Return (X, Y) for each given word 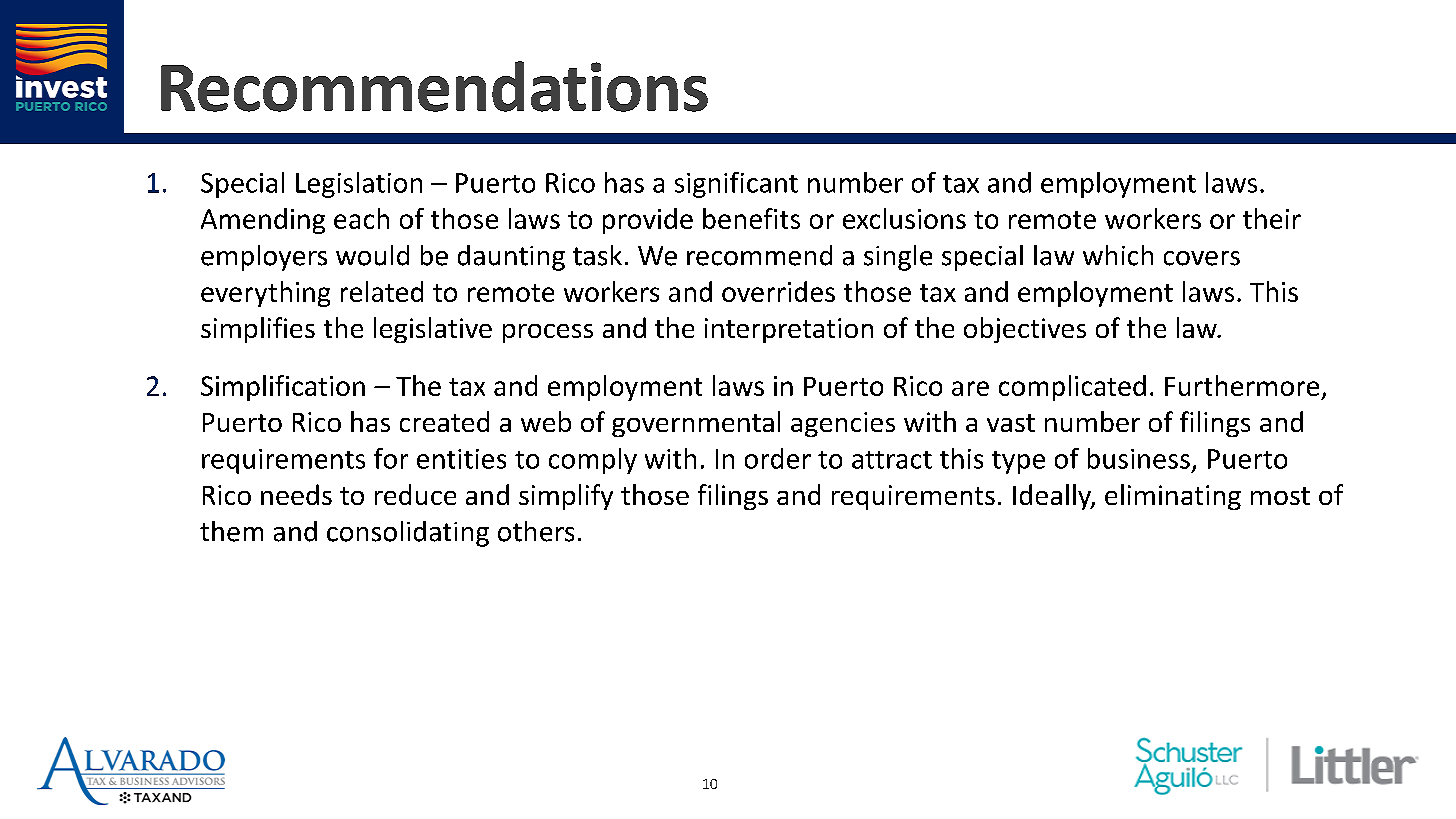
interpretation (789, 330)
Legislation (359, 185)
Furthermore (1242, 385)
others (536, 531)
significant (736, 185)
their (1272, 218)
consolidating (408, 534)
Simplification (283, 388)
